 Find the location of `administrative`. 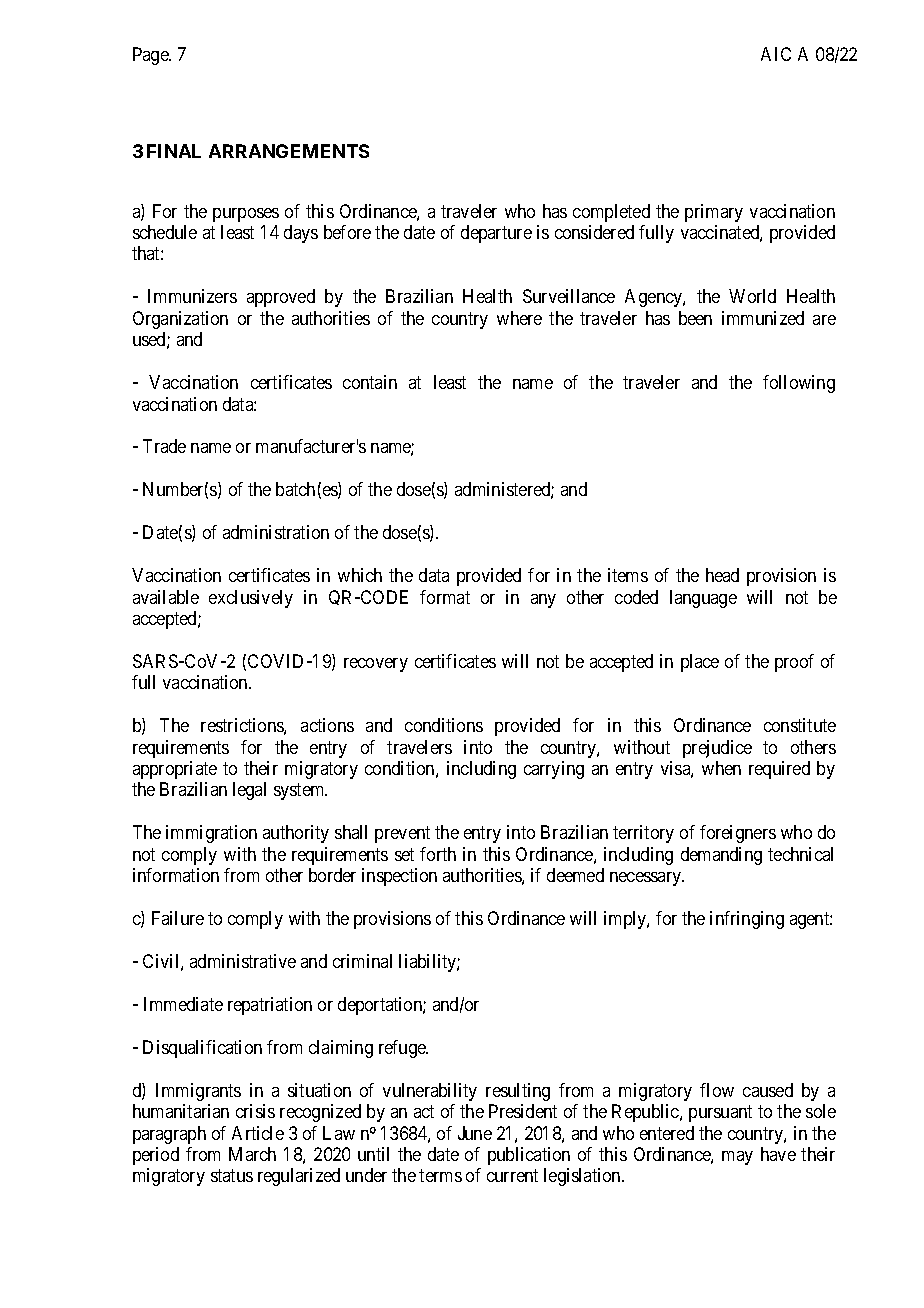

administrative is located at coordinates (243, 961).
